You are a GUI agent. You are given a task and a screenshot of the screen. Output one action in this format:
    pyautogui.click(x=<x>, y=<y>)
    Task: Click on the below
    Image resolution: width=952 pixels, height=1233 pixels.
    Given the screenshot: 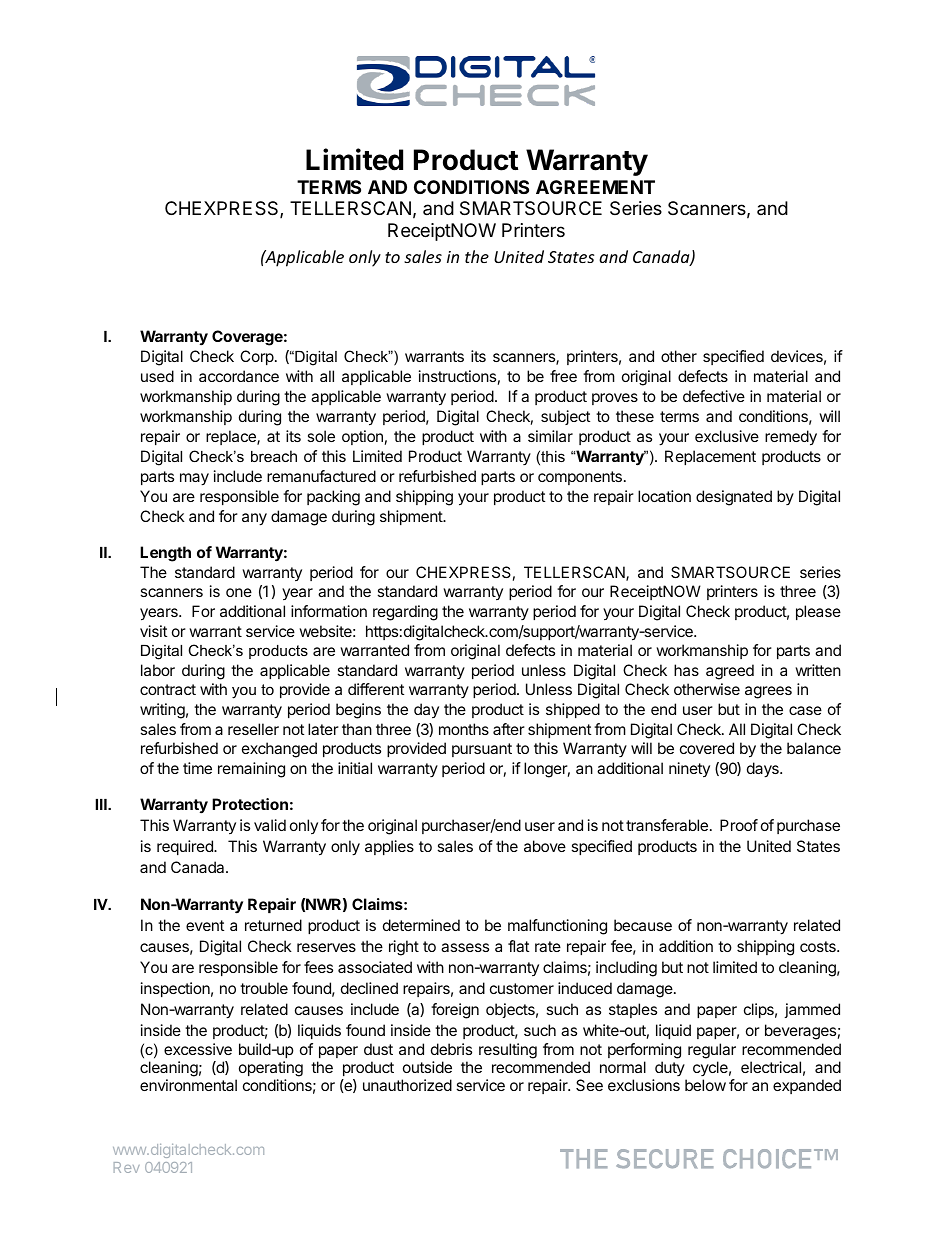 What is the action you would take?
    pyautogui.click(x=705, y=1085)
